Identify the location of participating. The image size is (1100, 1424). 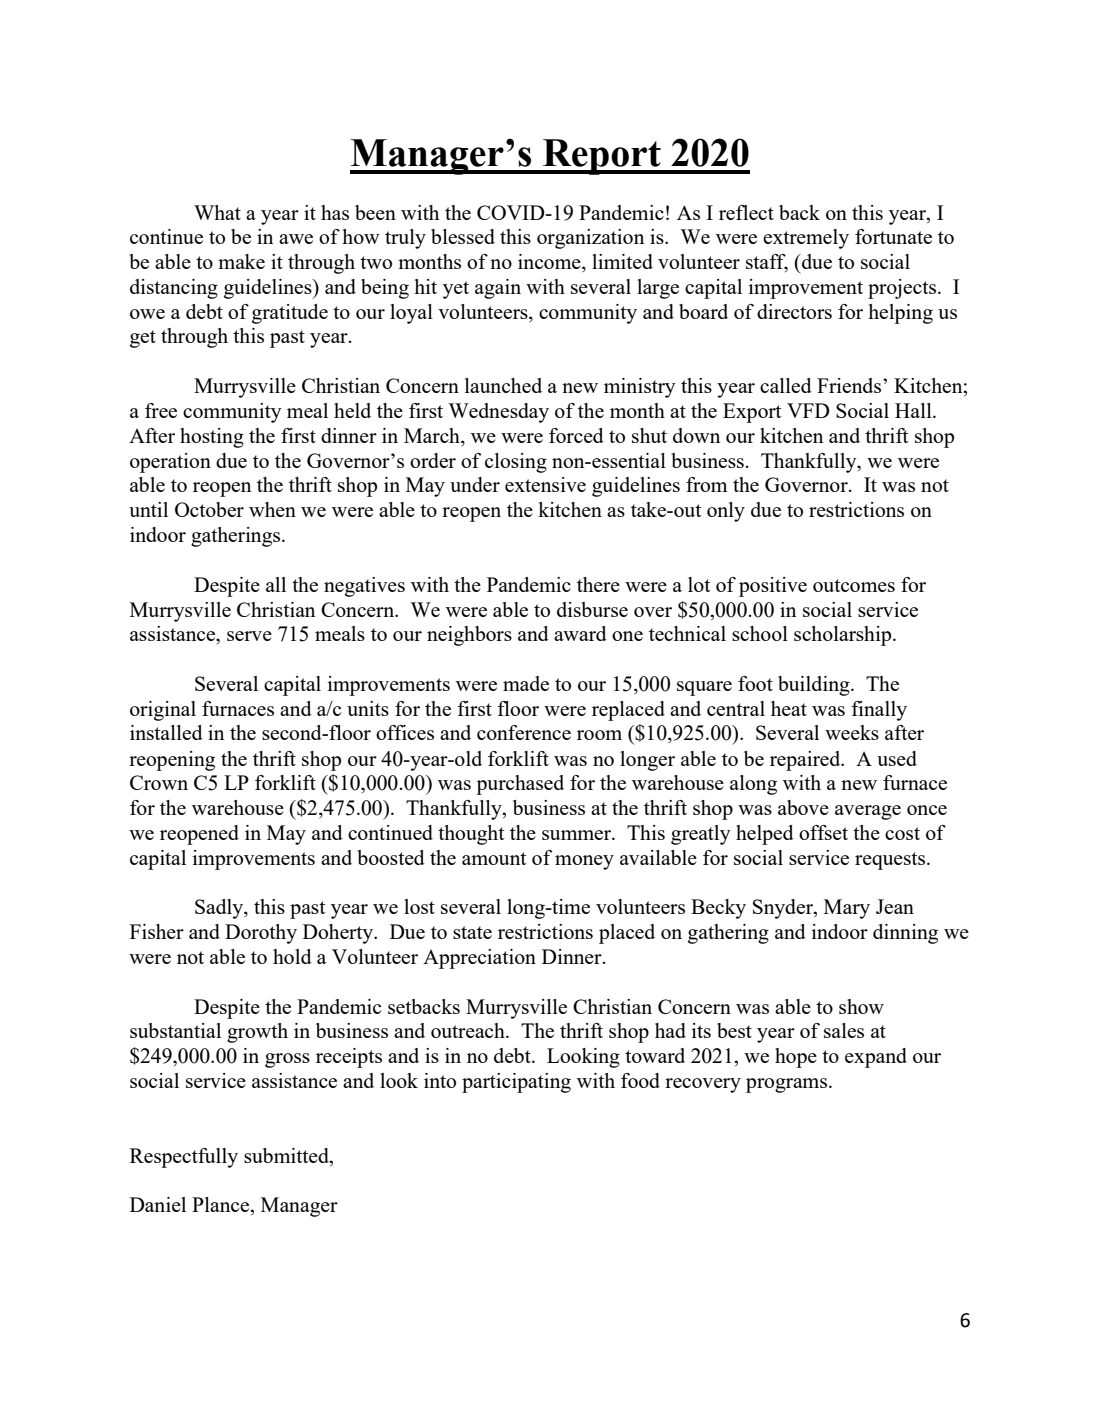
(516, 1083).
